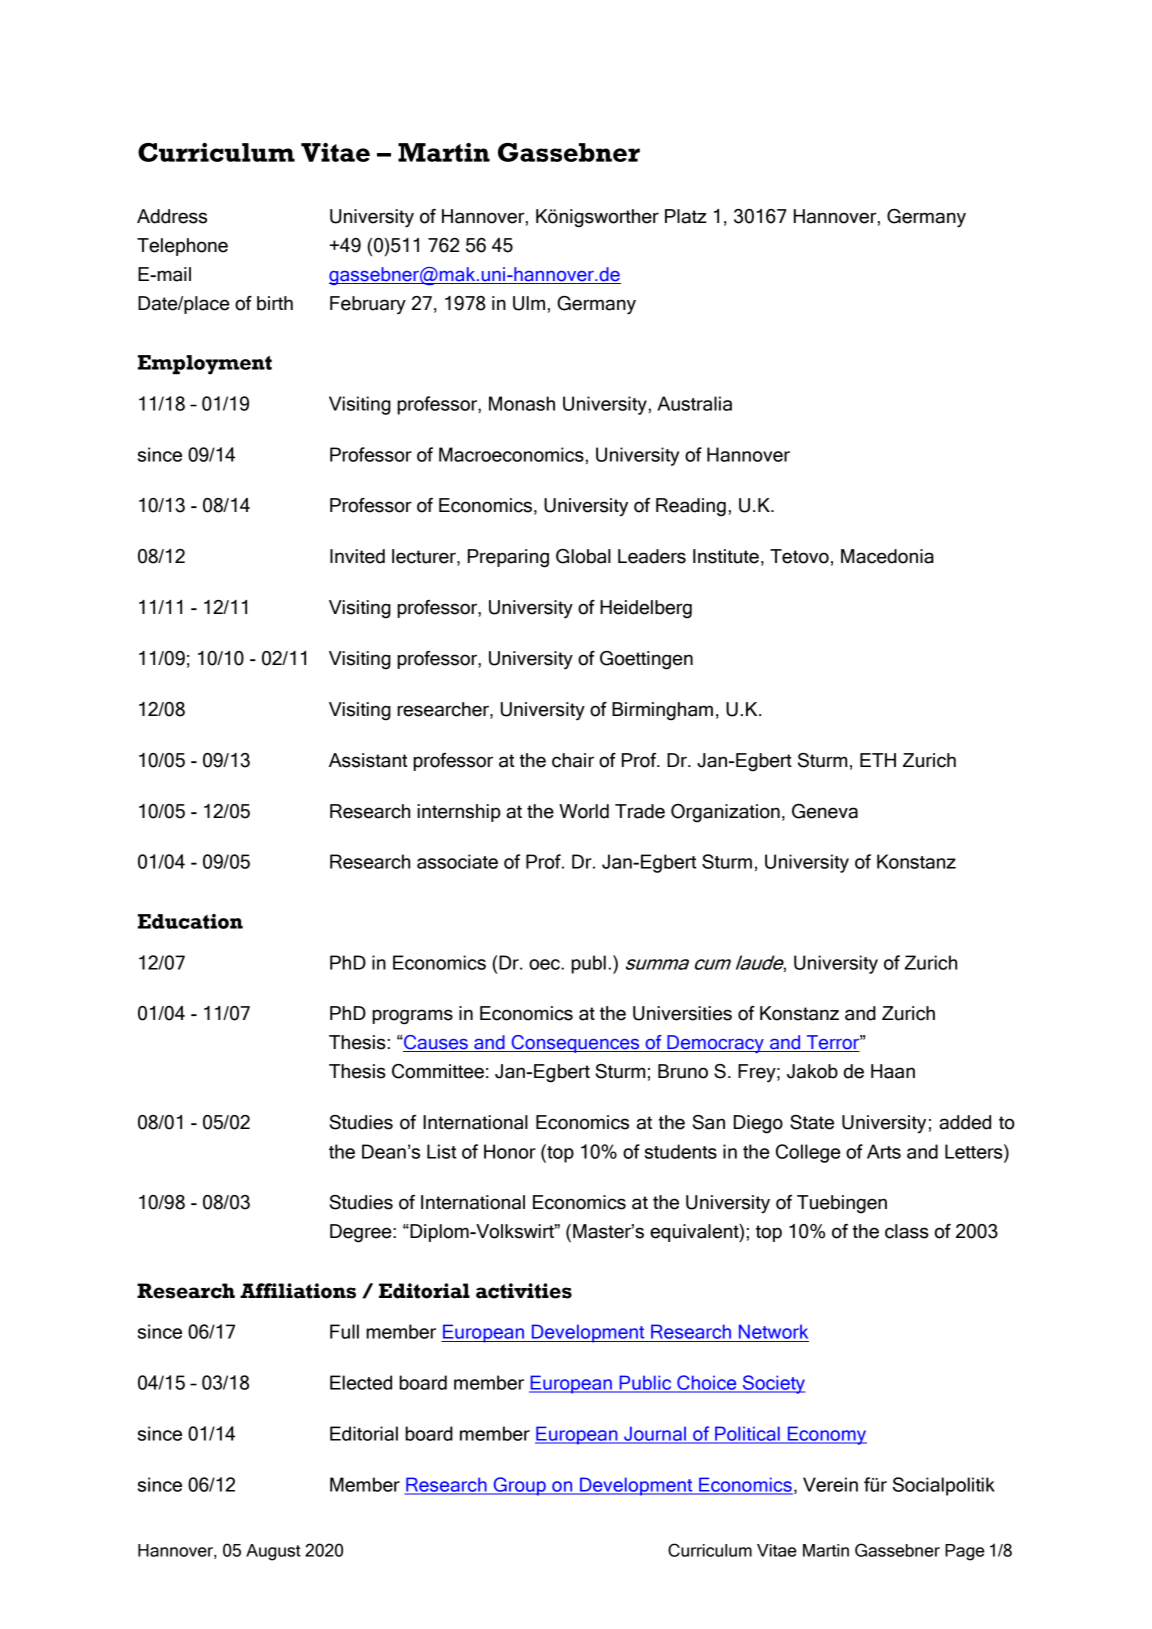 Image resolution: width=1152 pixels, height=1629 pixels. I want to click on August, so click(273, 1552).
